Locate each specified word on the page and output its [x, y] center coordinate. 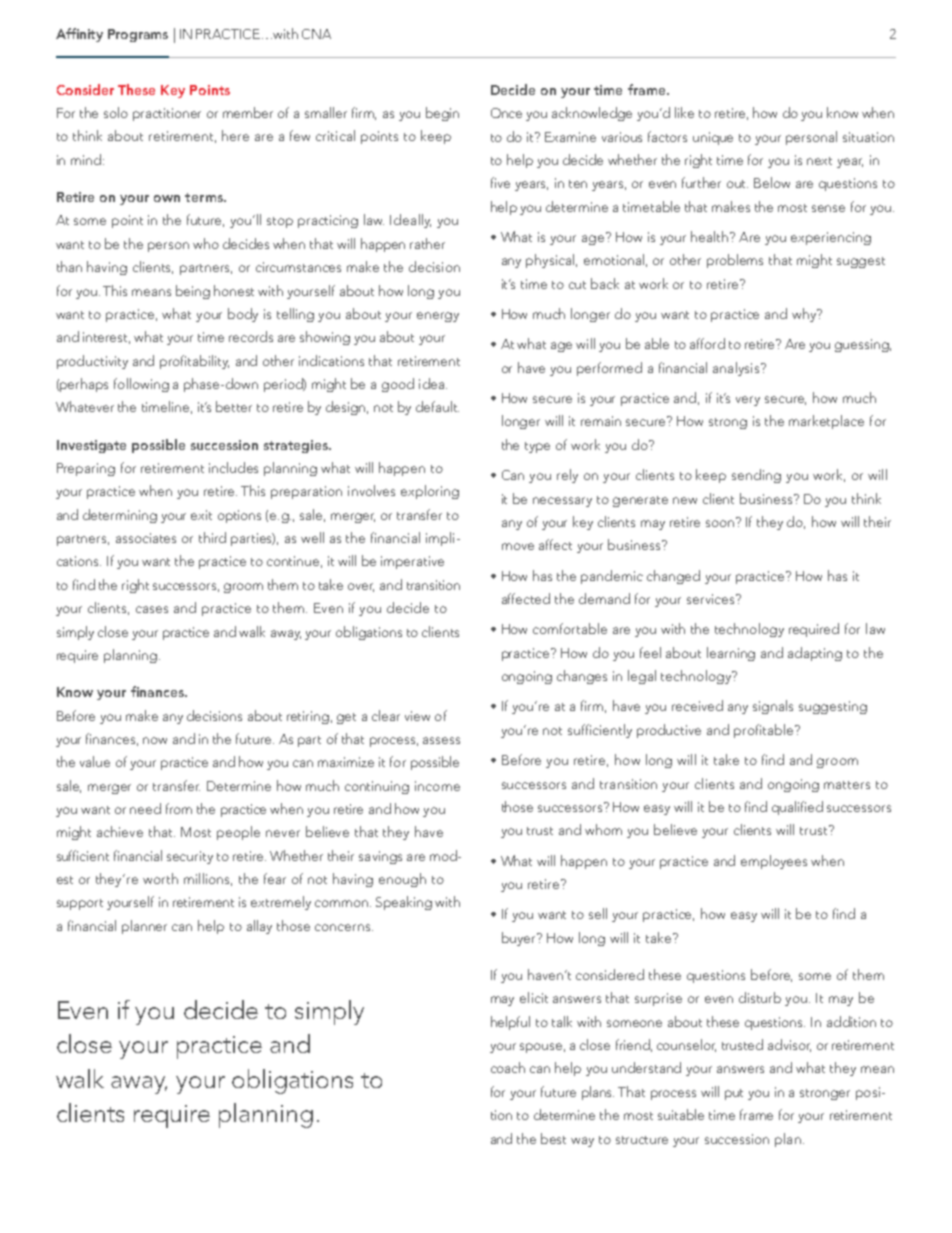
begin [442, 114]
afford [707, 343]
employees [774, 862]
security [190, 857]
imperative [412, 562]
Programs [138, 35]
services [712, 599]
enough [402, 880]
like [684, 112]
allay [259, 927]
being [193, 292]
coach [508, 1067]
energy [438, 317]
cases [152, 609]
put [734, 1094]
